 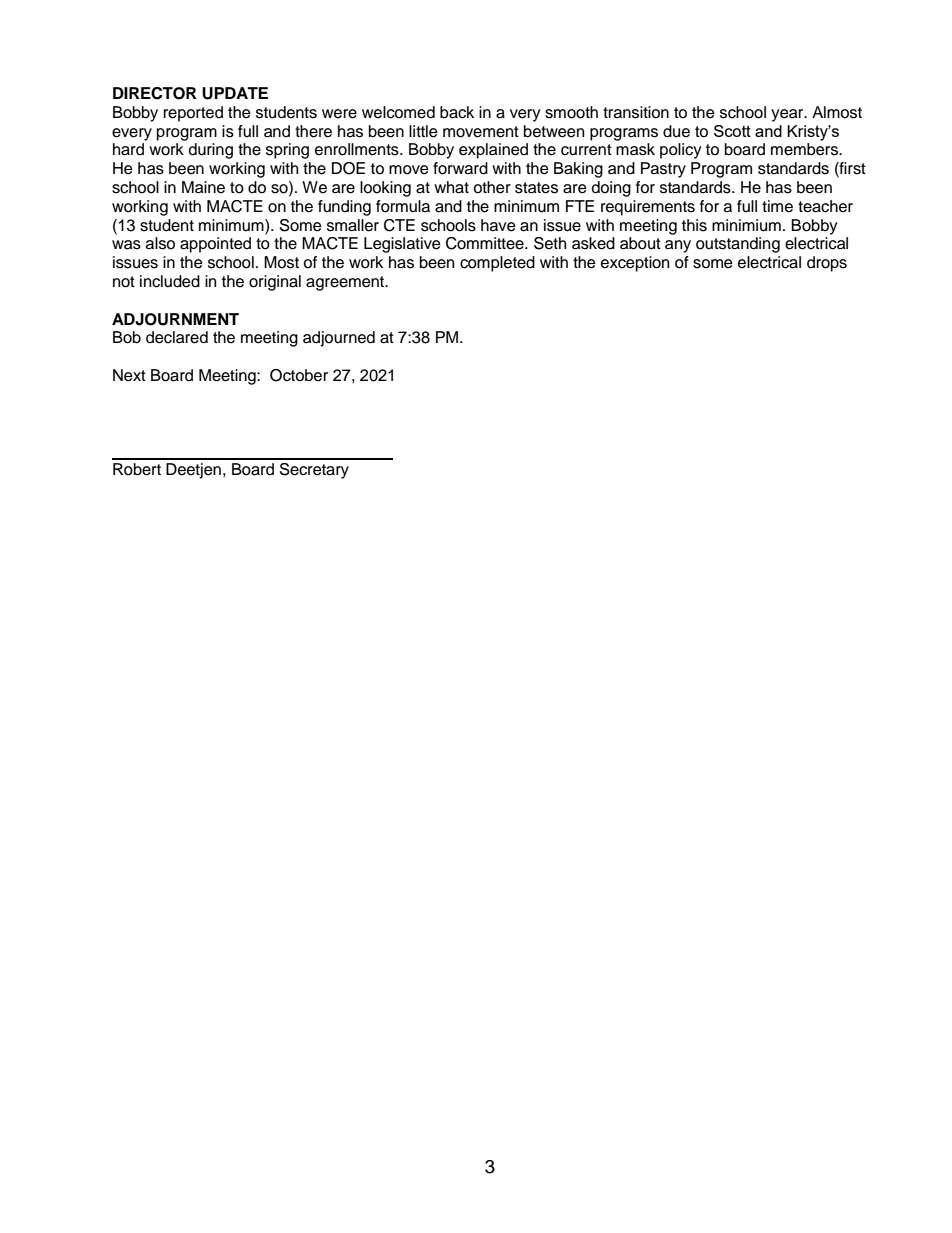 What do you see at coordinates (492, 187) in the screenshot?
I see `other` at bounding box center [492, 187].
